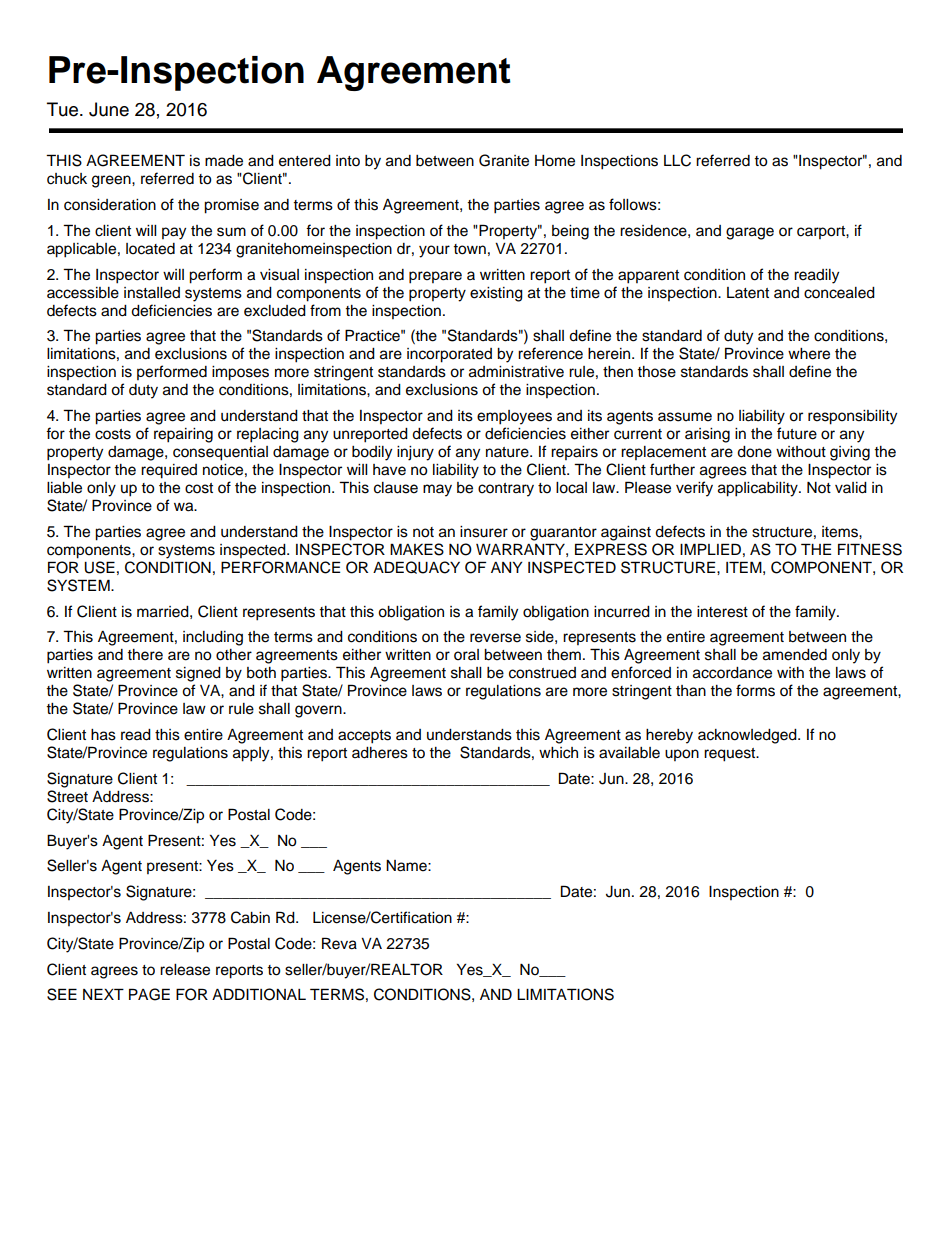 The width and height of the image is (952, 1233). I want to click on release, so click(185, 970).
